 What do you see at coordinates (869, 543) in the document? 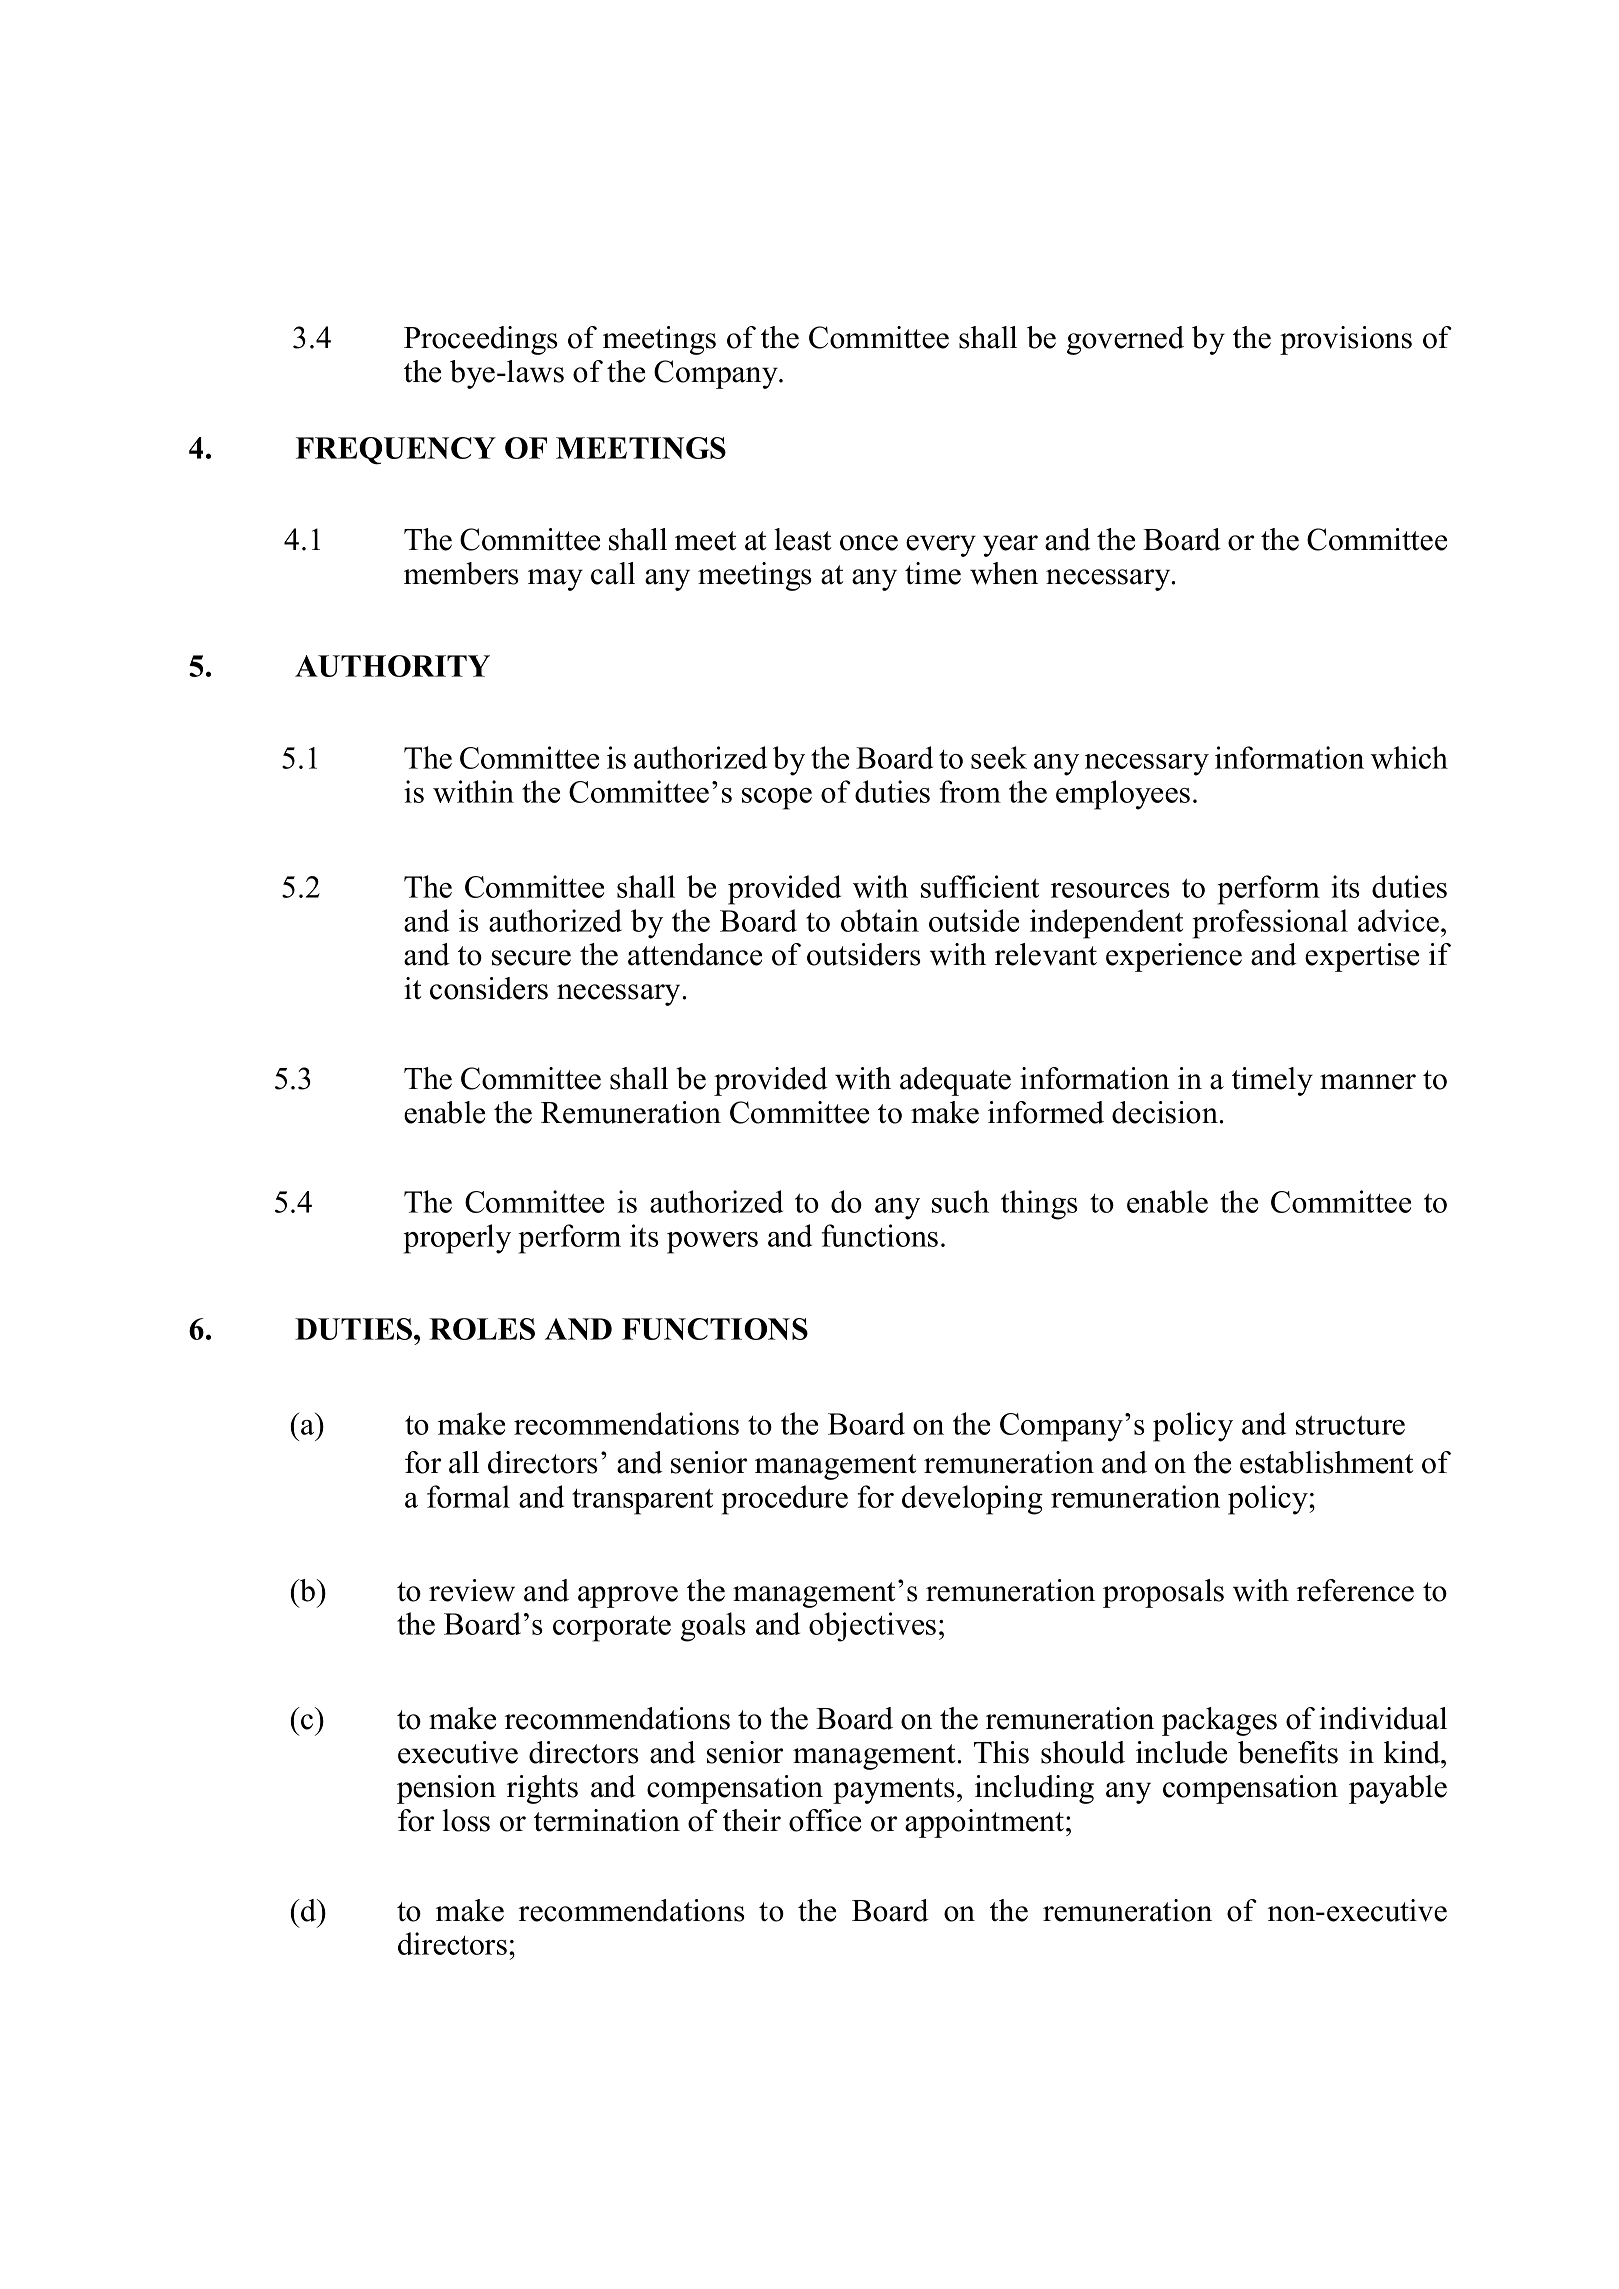
I see `once` at bounding box center [869, 543].
